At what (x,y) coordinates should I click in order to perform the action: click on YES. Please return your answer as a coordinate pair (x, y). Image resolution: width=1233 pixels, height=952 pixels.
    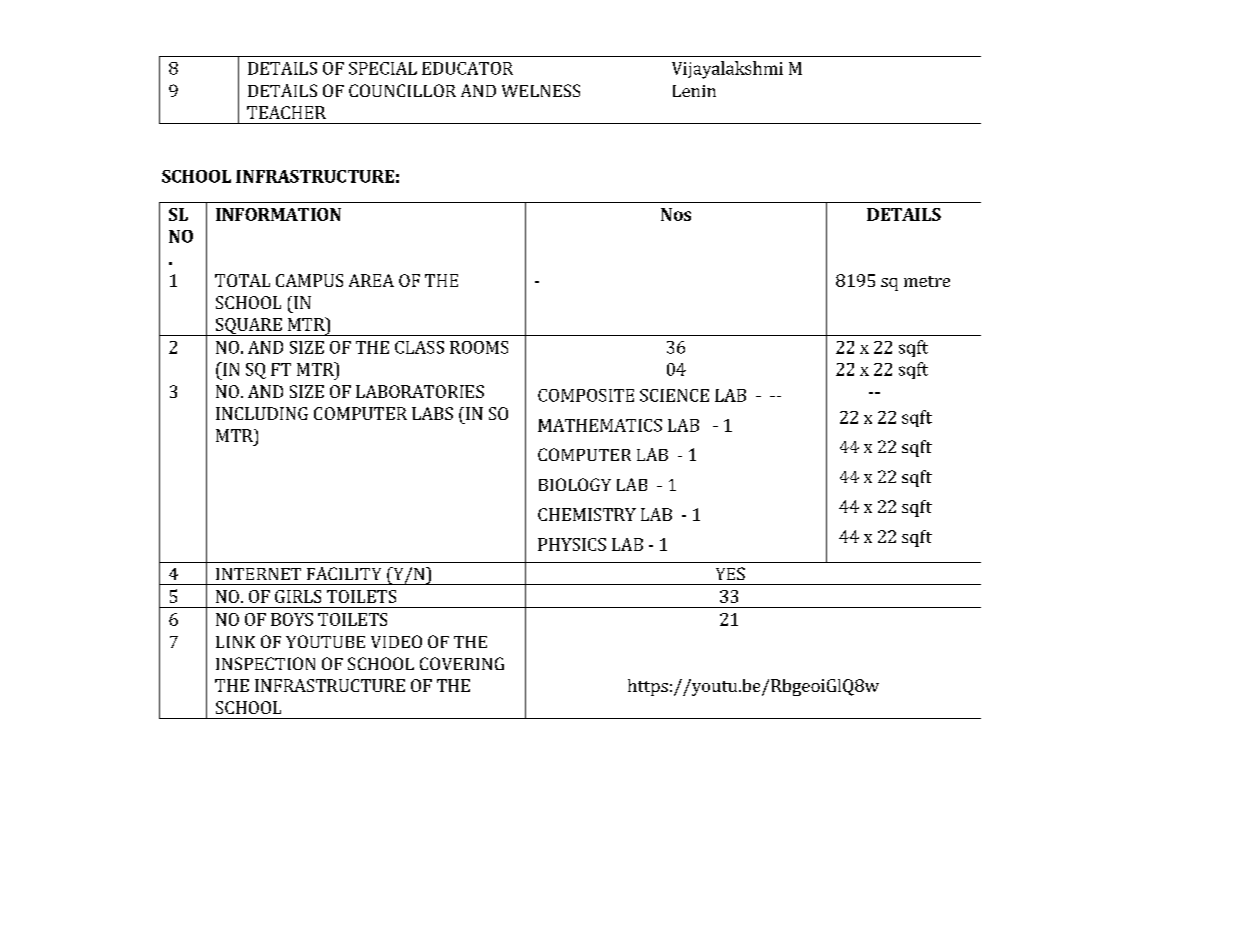
    Looking at the image, I should click on (730, 573).
